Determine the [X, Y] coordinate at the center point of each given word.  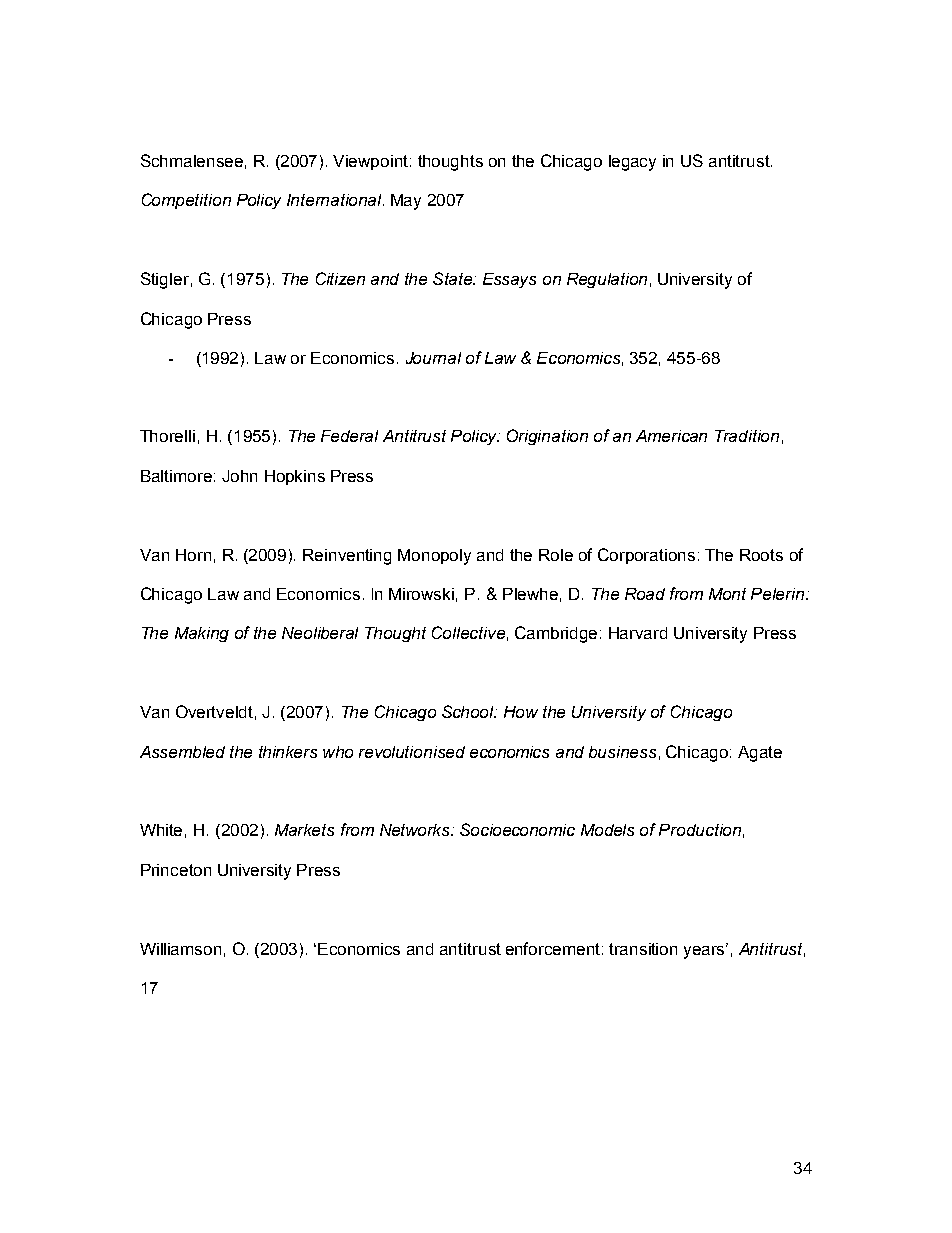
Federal [349, 436]
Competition [186, 201]
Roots [761, 555]
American [671, 436]
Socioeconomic [517, 829]
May [406, 202]
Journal [433, 358]
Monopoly [434, 557]
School [469, 711]
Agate [760, 754]
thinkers [288, 752]
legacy [632, 163]
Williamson [180, 949]
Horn [193, 555]
